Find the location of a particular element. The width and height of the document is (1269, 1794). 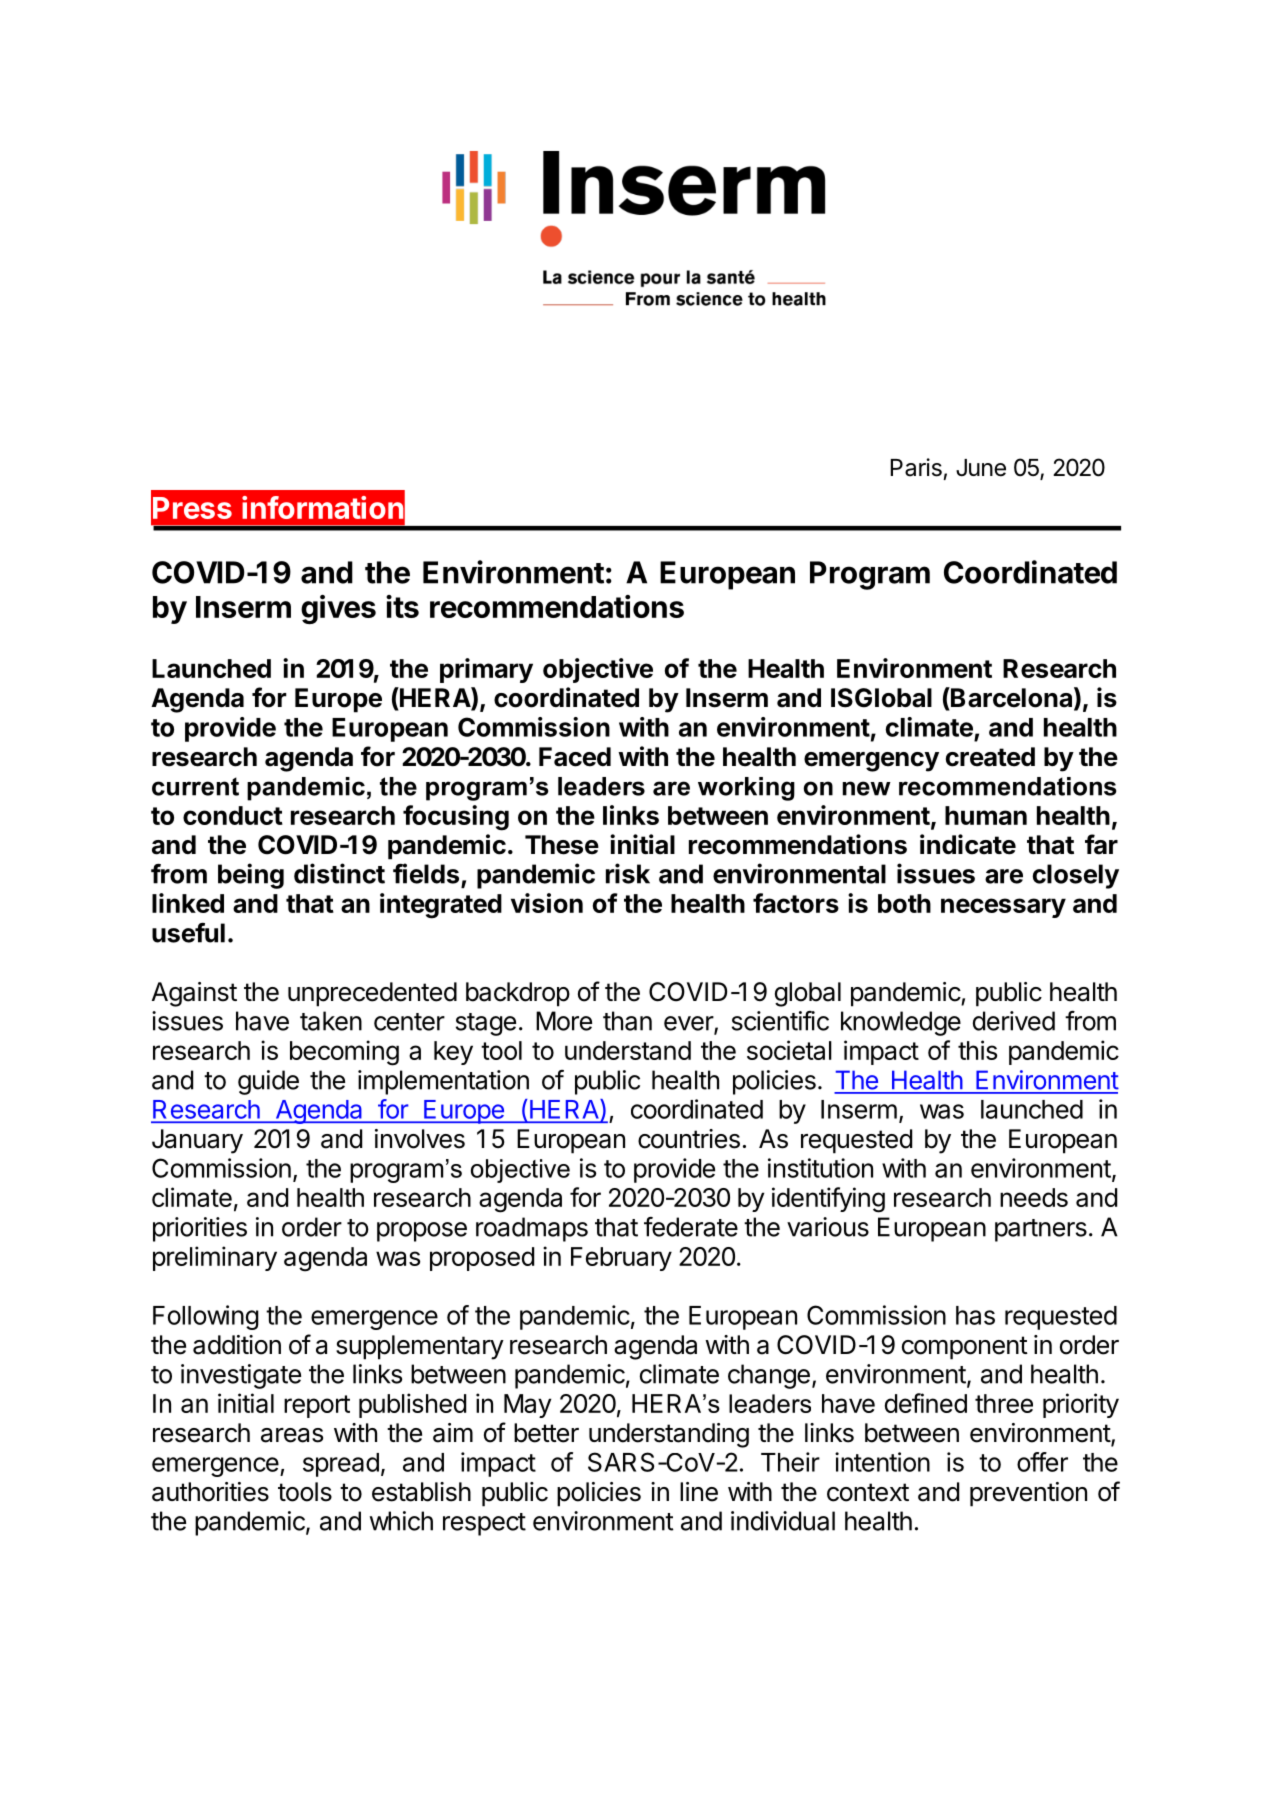

needs is located at coordinates (1034, 1197).
